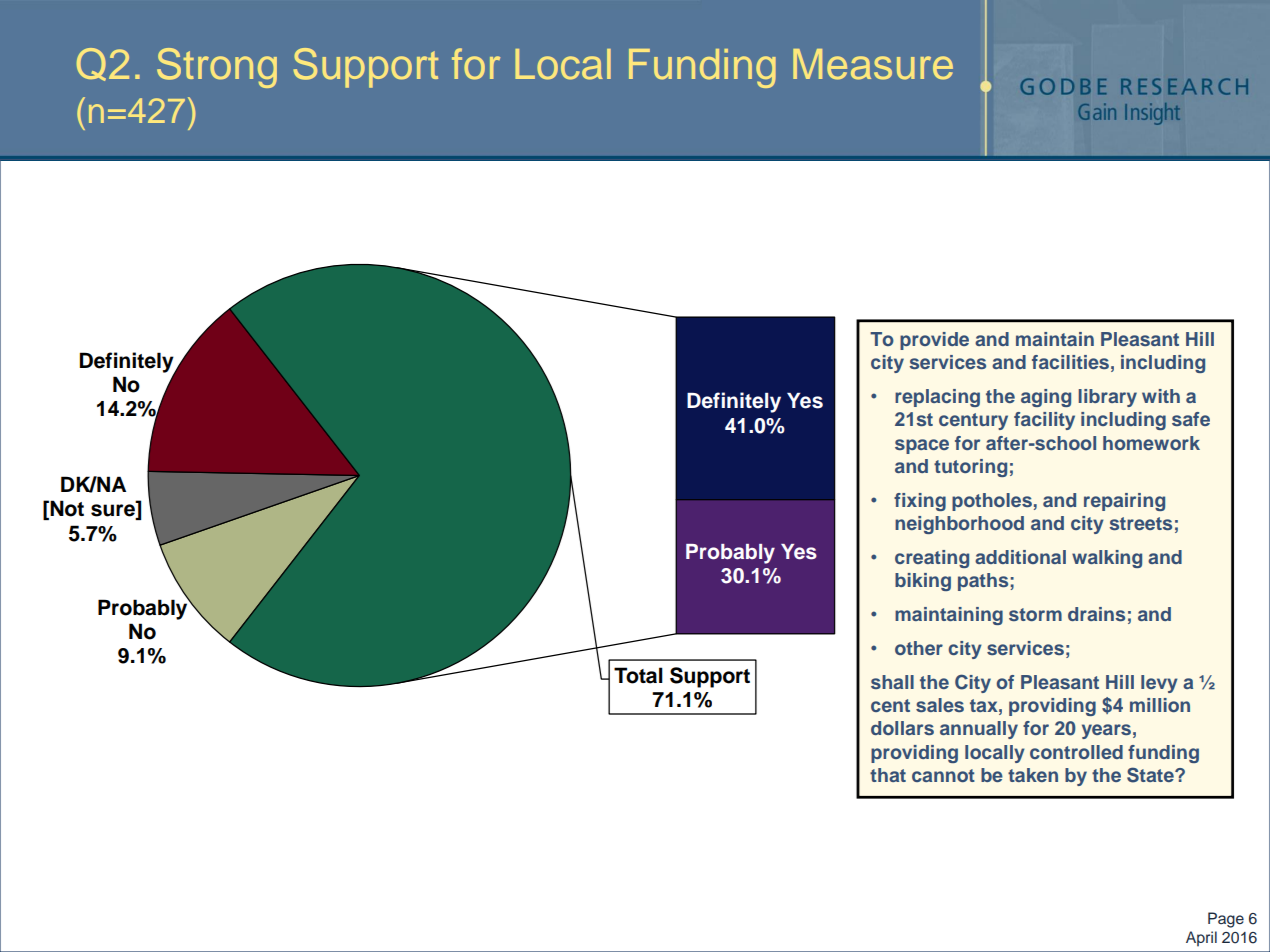 The height and width of the screenshot is (952, 1270). Describe the element at coordinates (920, 502) in the screenshot. I see `fixing` at that location.
